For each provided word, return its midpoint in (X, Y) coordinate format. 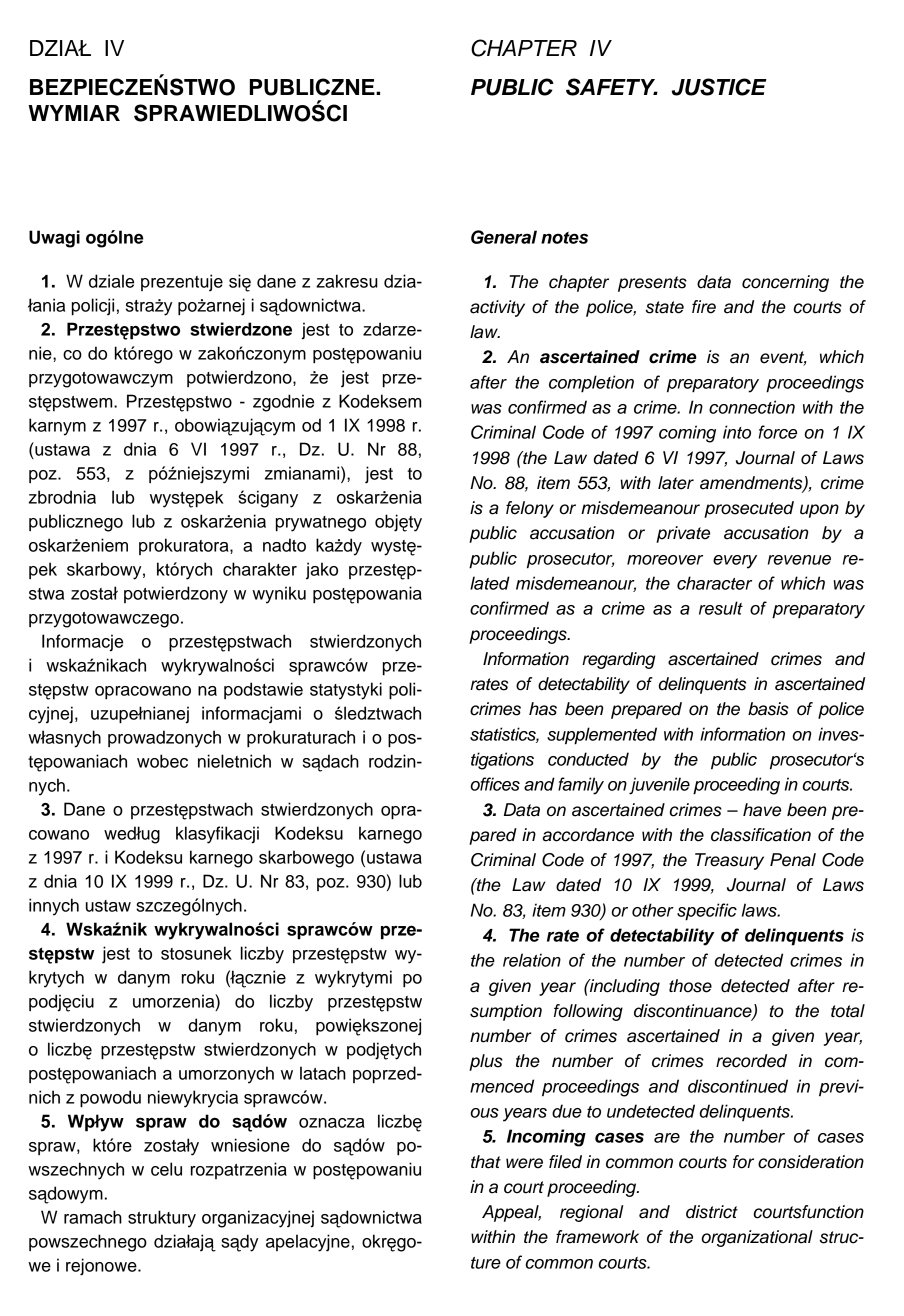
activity (497, 308)
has (543, 709)
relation (532, 960)
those (690, 986)
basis (768, 709)
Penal (793, 860)
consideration (811, 1162)
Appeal (511, 1213)
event (783, 358)
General (504, 237)
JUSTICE (719, 87)
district (712, 1212)
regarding (618, 660)
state (665, 307)
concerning (785, 283)
